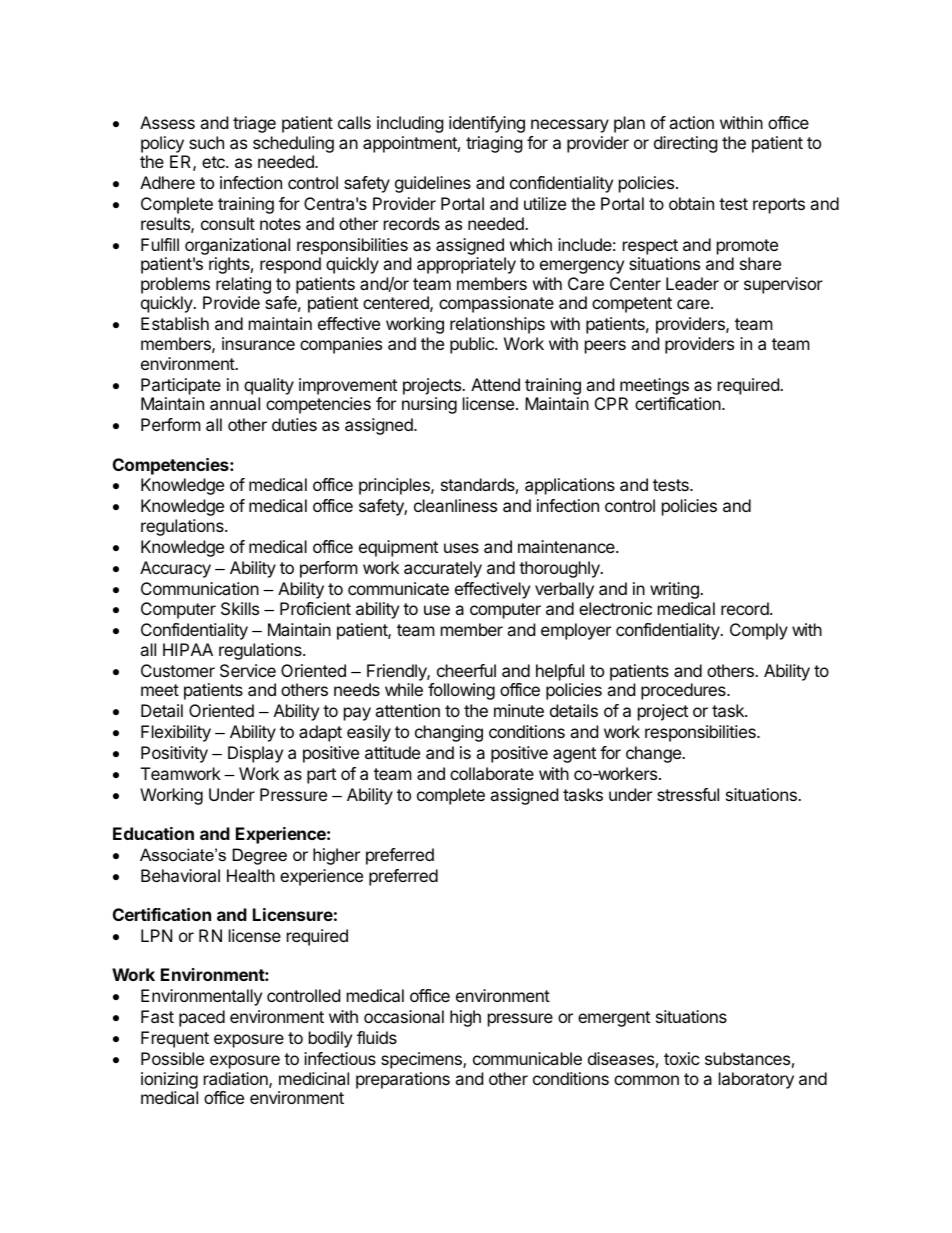  What do you see at coordinates (688, 794) in the image?
I see `stressful` at bounding box center [688, 794].
